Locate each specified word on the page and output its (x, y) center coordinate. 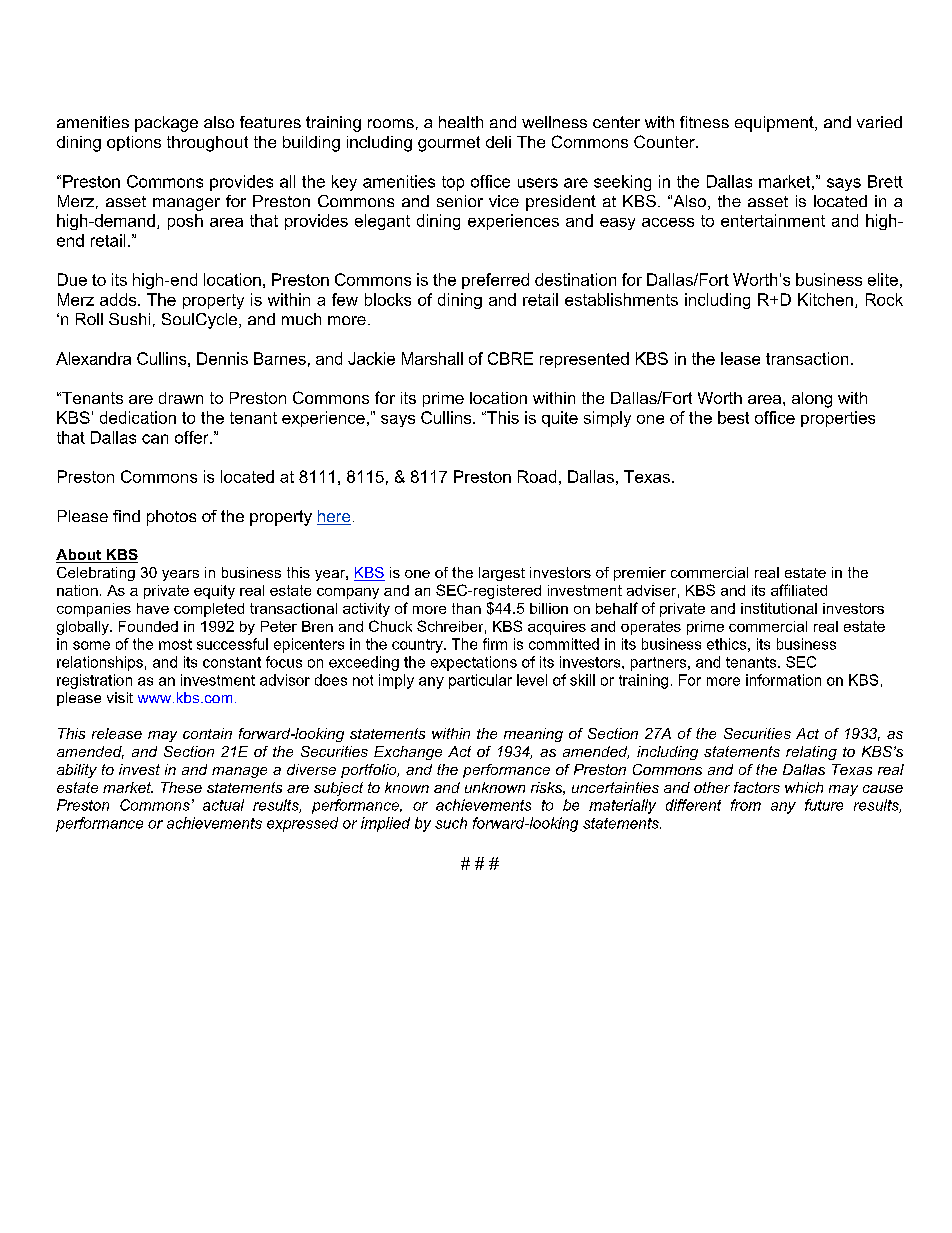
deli (498, 142)
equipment (775, 124)
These (181, 787)
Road (537, 476)
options (134, 143)
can (155, 439)
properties (838, 419)
